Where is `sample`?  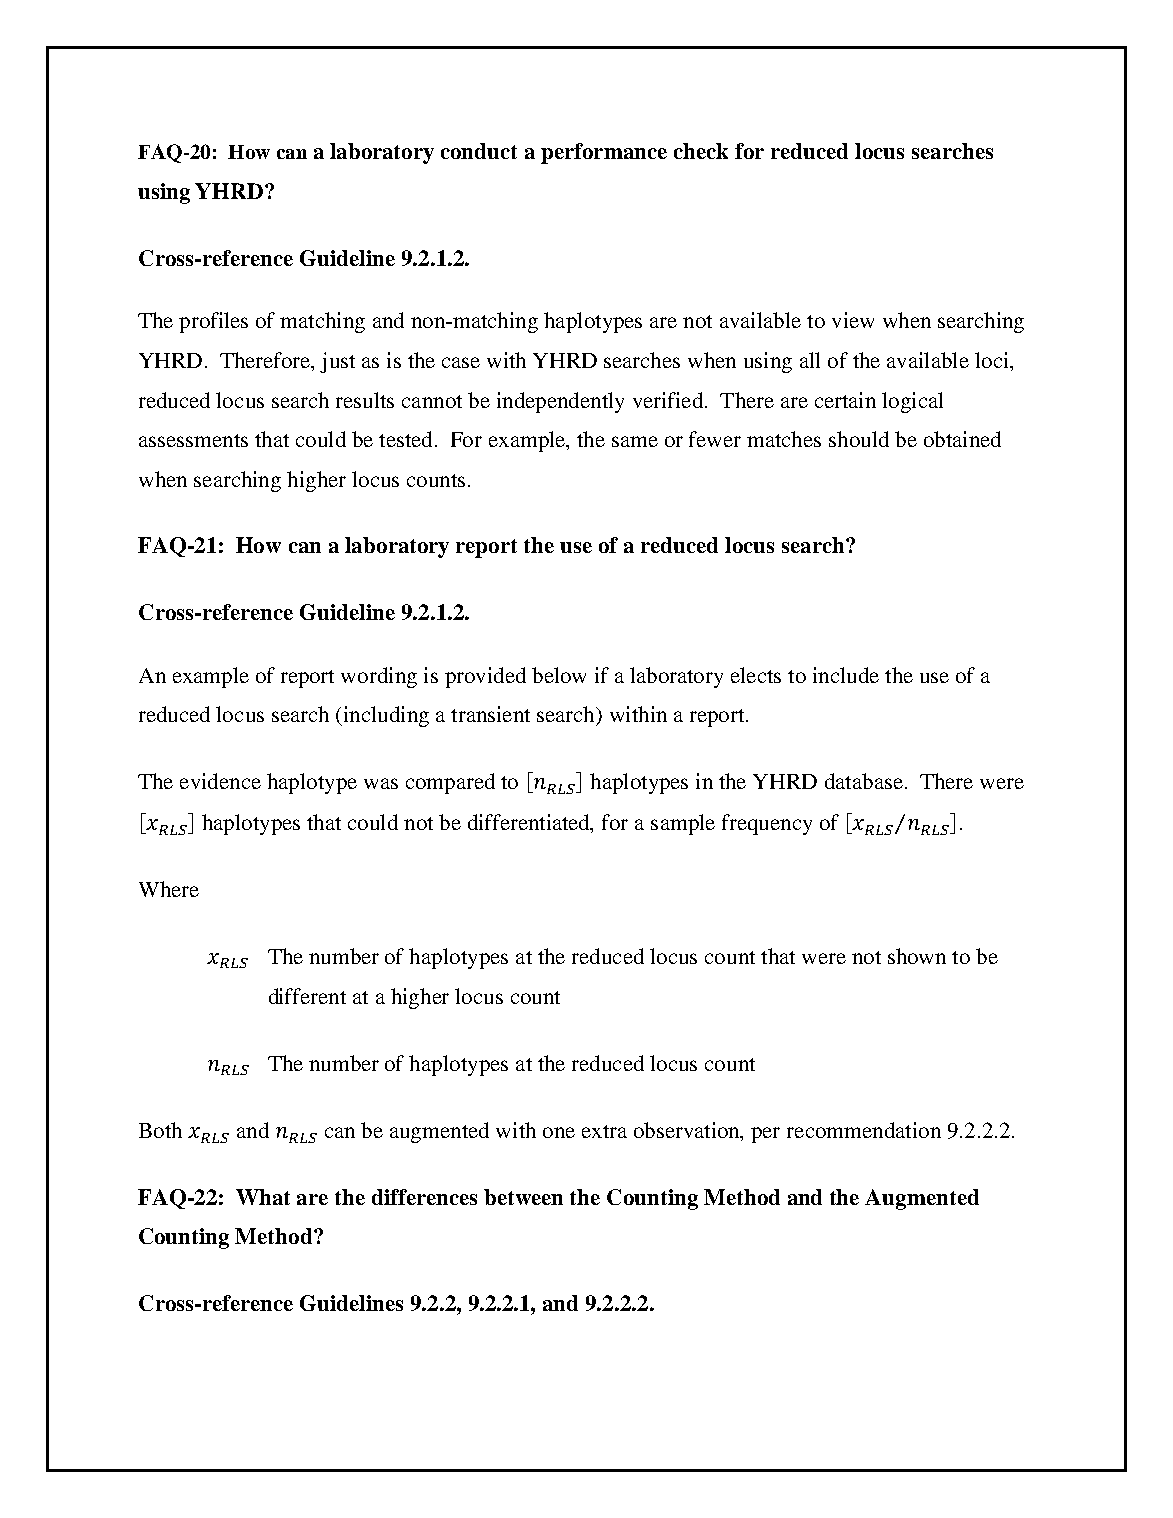 sample is located at coordinates (683, 824).
